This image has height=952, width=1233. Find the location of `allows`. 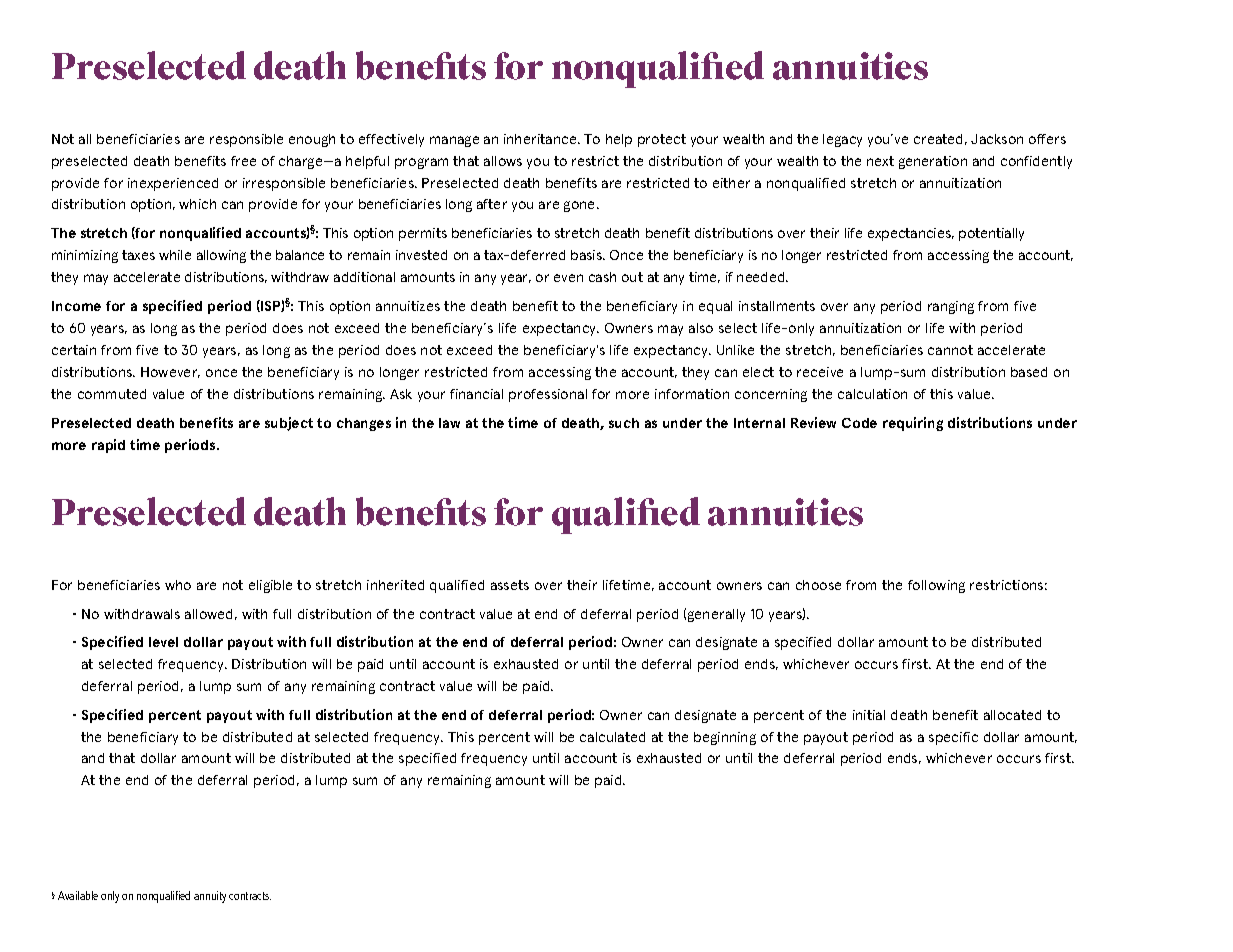

allows is located at coordinates (503, 161).
